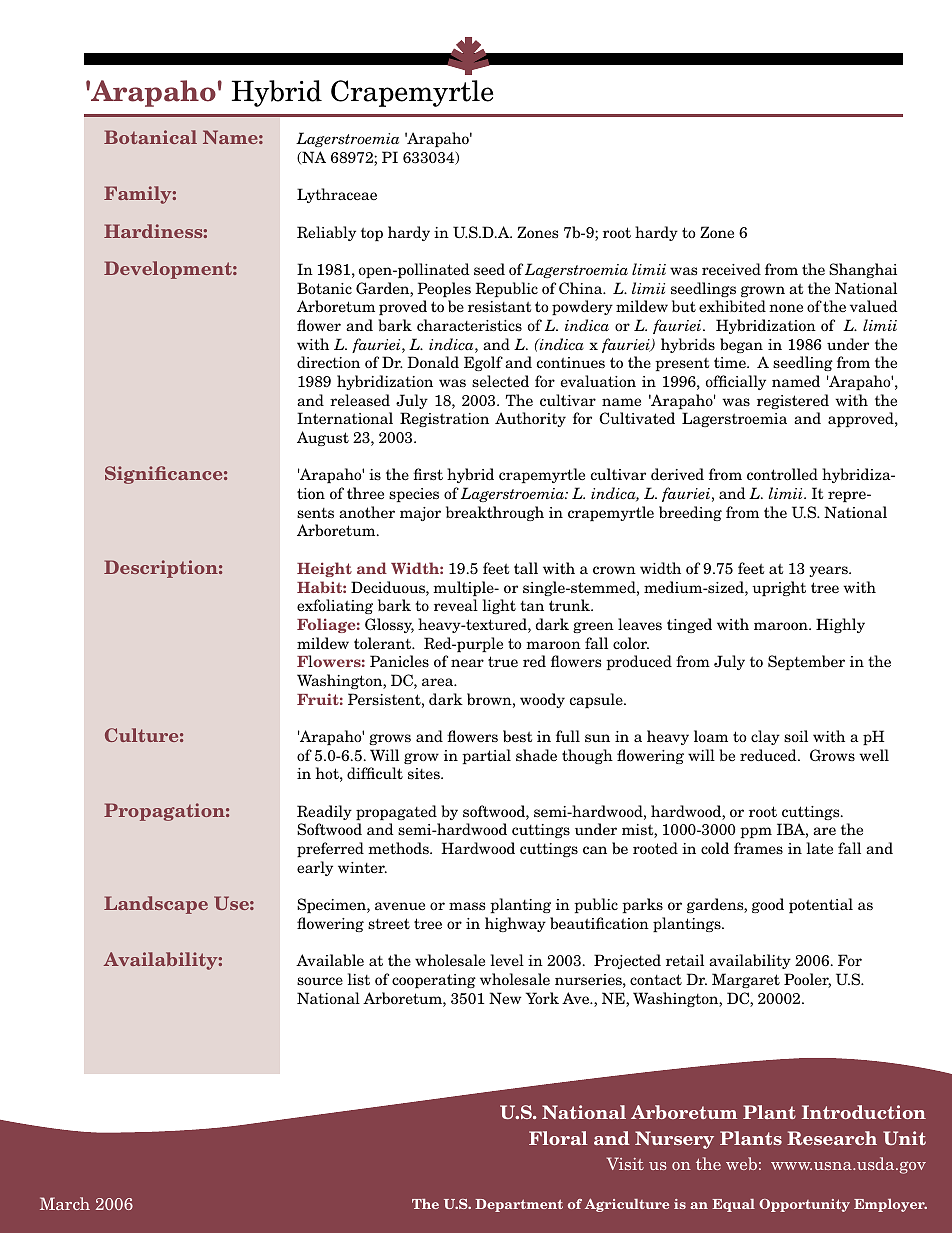  Describe the element at coordinates (65, 1203) in the document. I see `March` at that location.
